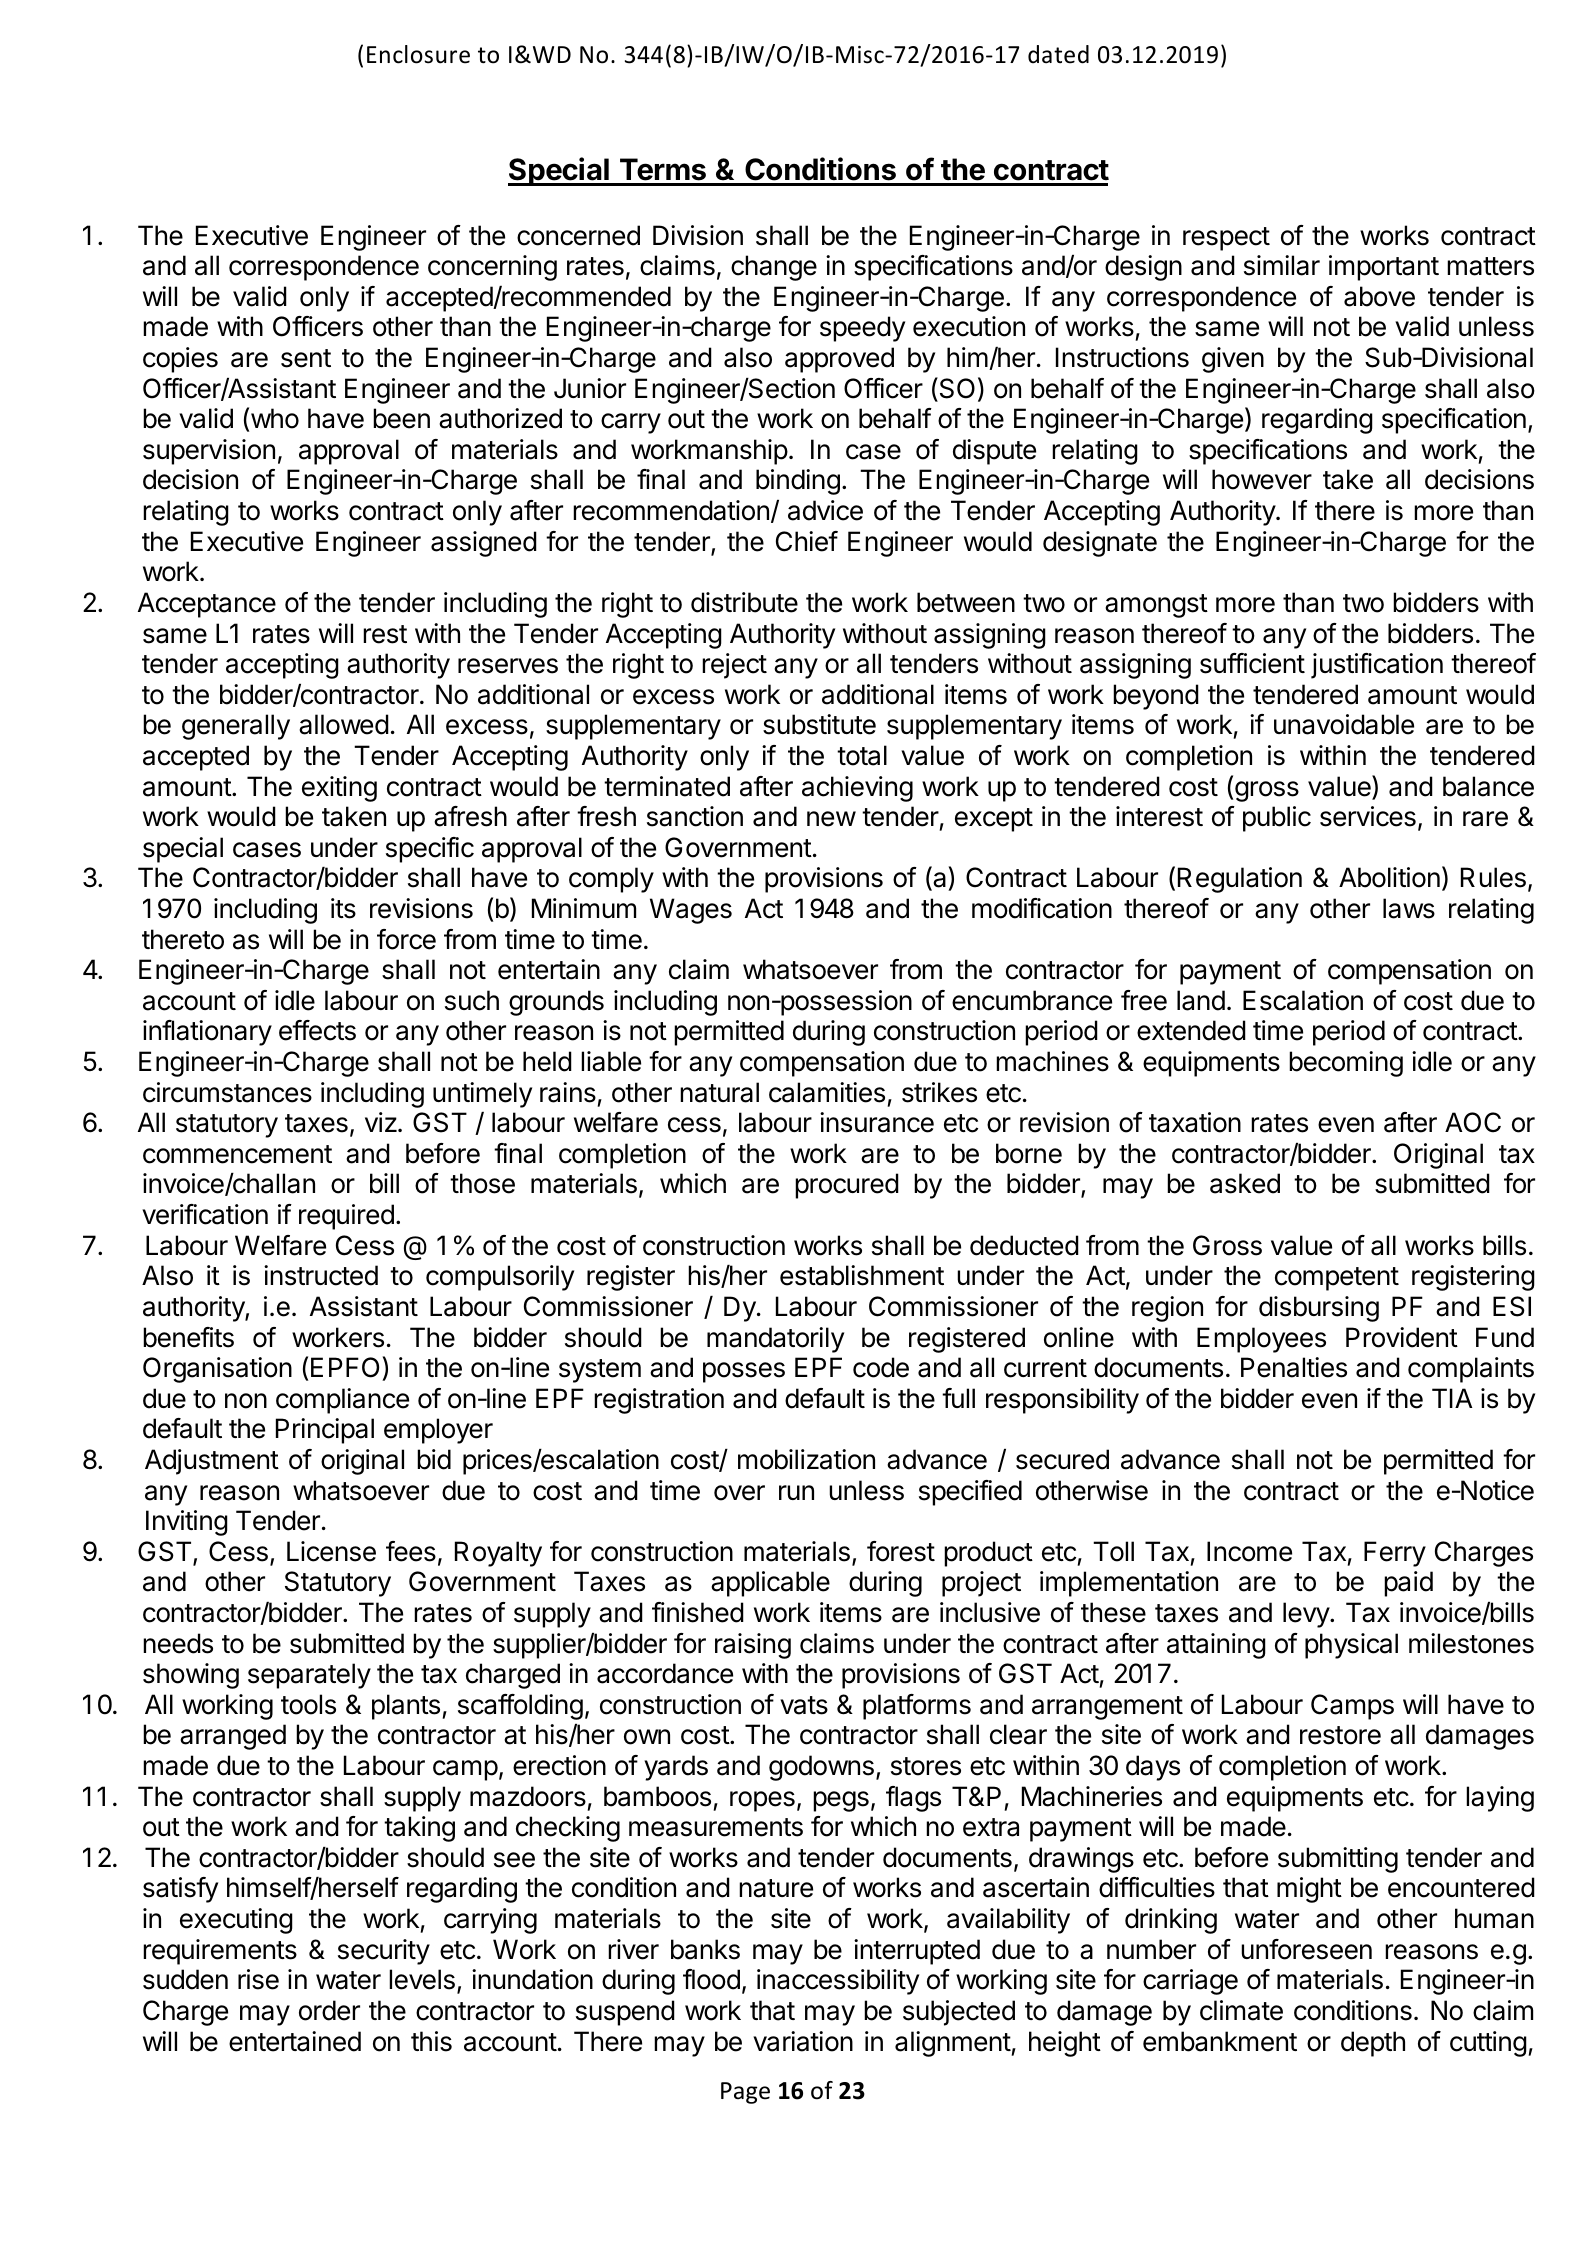 The height and width of the screenshot is (2241, 1585). Describe the element at coordinates (1395, 1554) in the screenshot. I see `Ferry` at that location.
